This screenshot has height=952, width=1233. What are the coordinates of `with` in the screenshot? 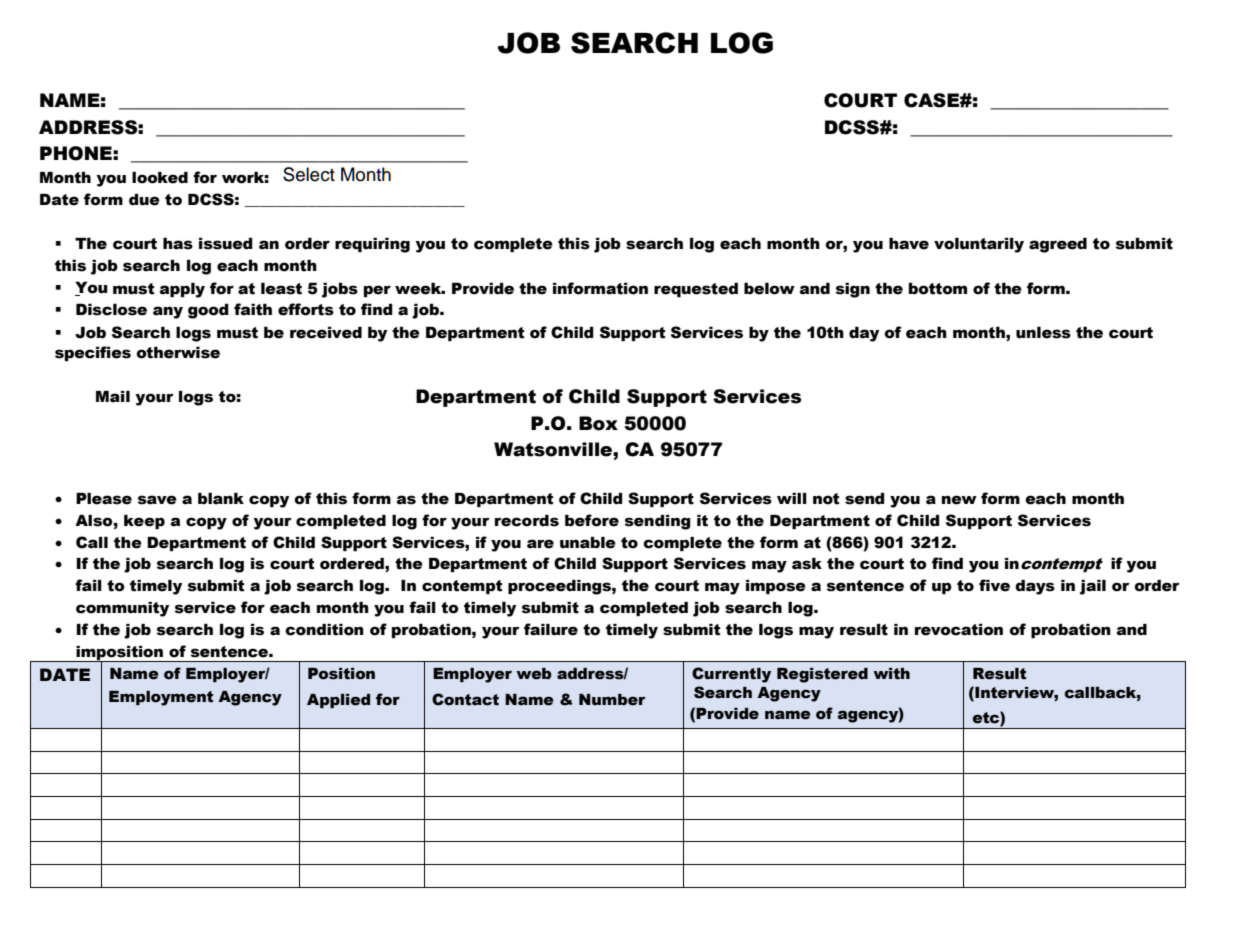 It's located at (891, 674).
